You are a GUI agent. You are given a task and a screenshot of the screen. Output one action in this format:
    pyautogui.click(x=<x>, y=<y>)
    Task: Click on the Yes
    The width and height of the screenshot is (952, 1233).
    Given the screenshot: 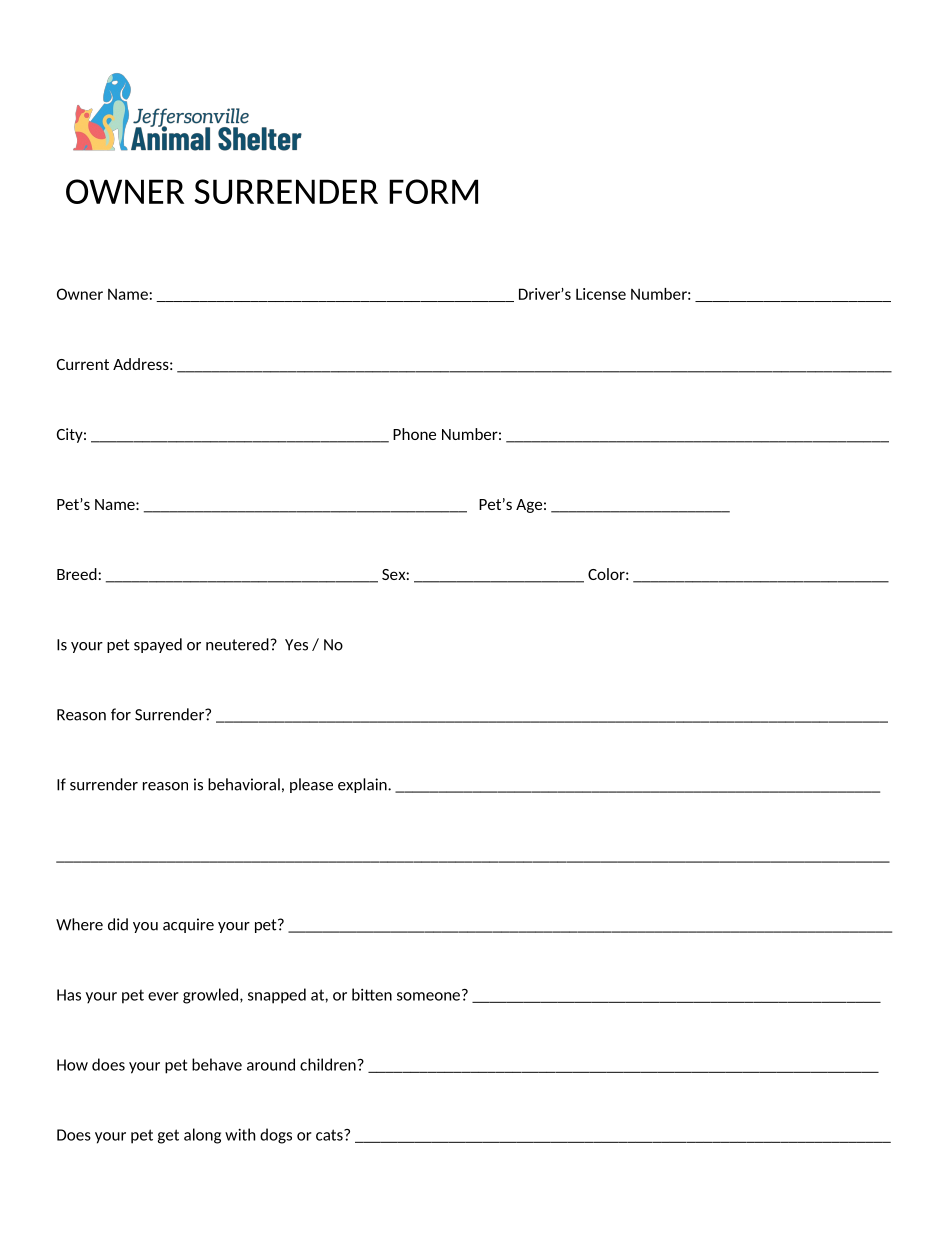 What is the action you would take?
    pyautogui.click(x=296, y=645)
